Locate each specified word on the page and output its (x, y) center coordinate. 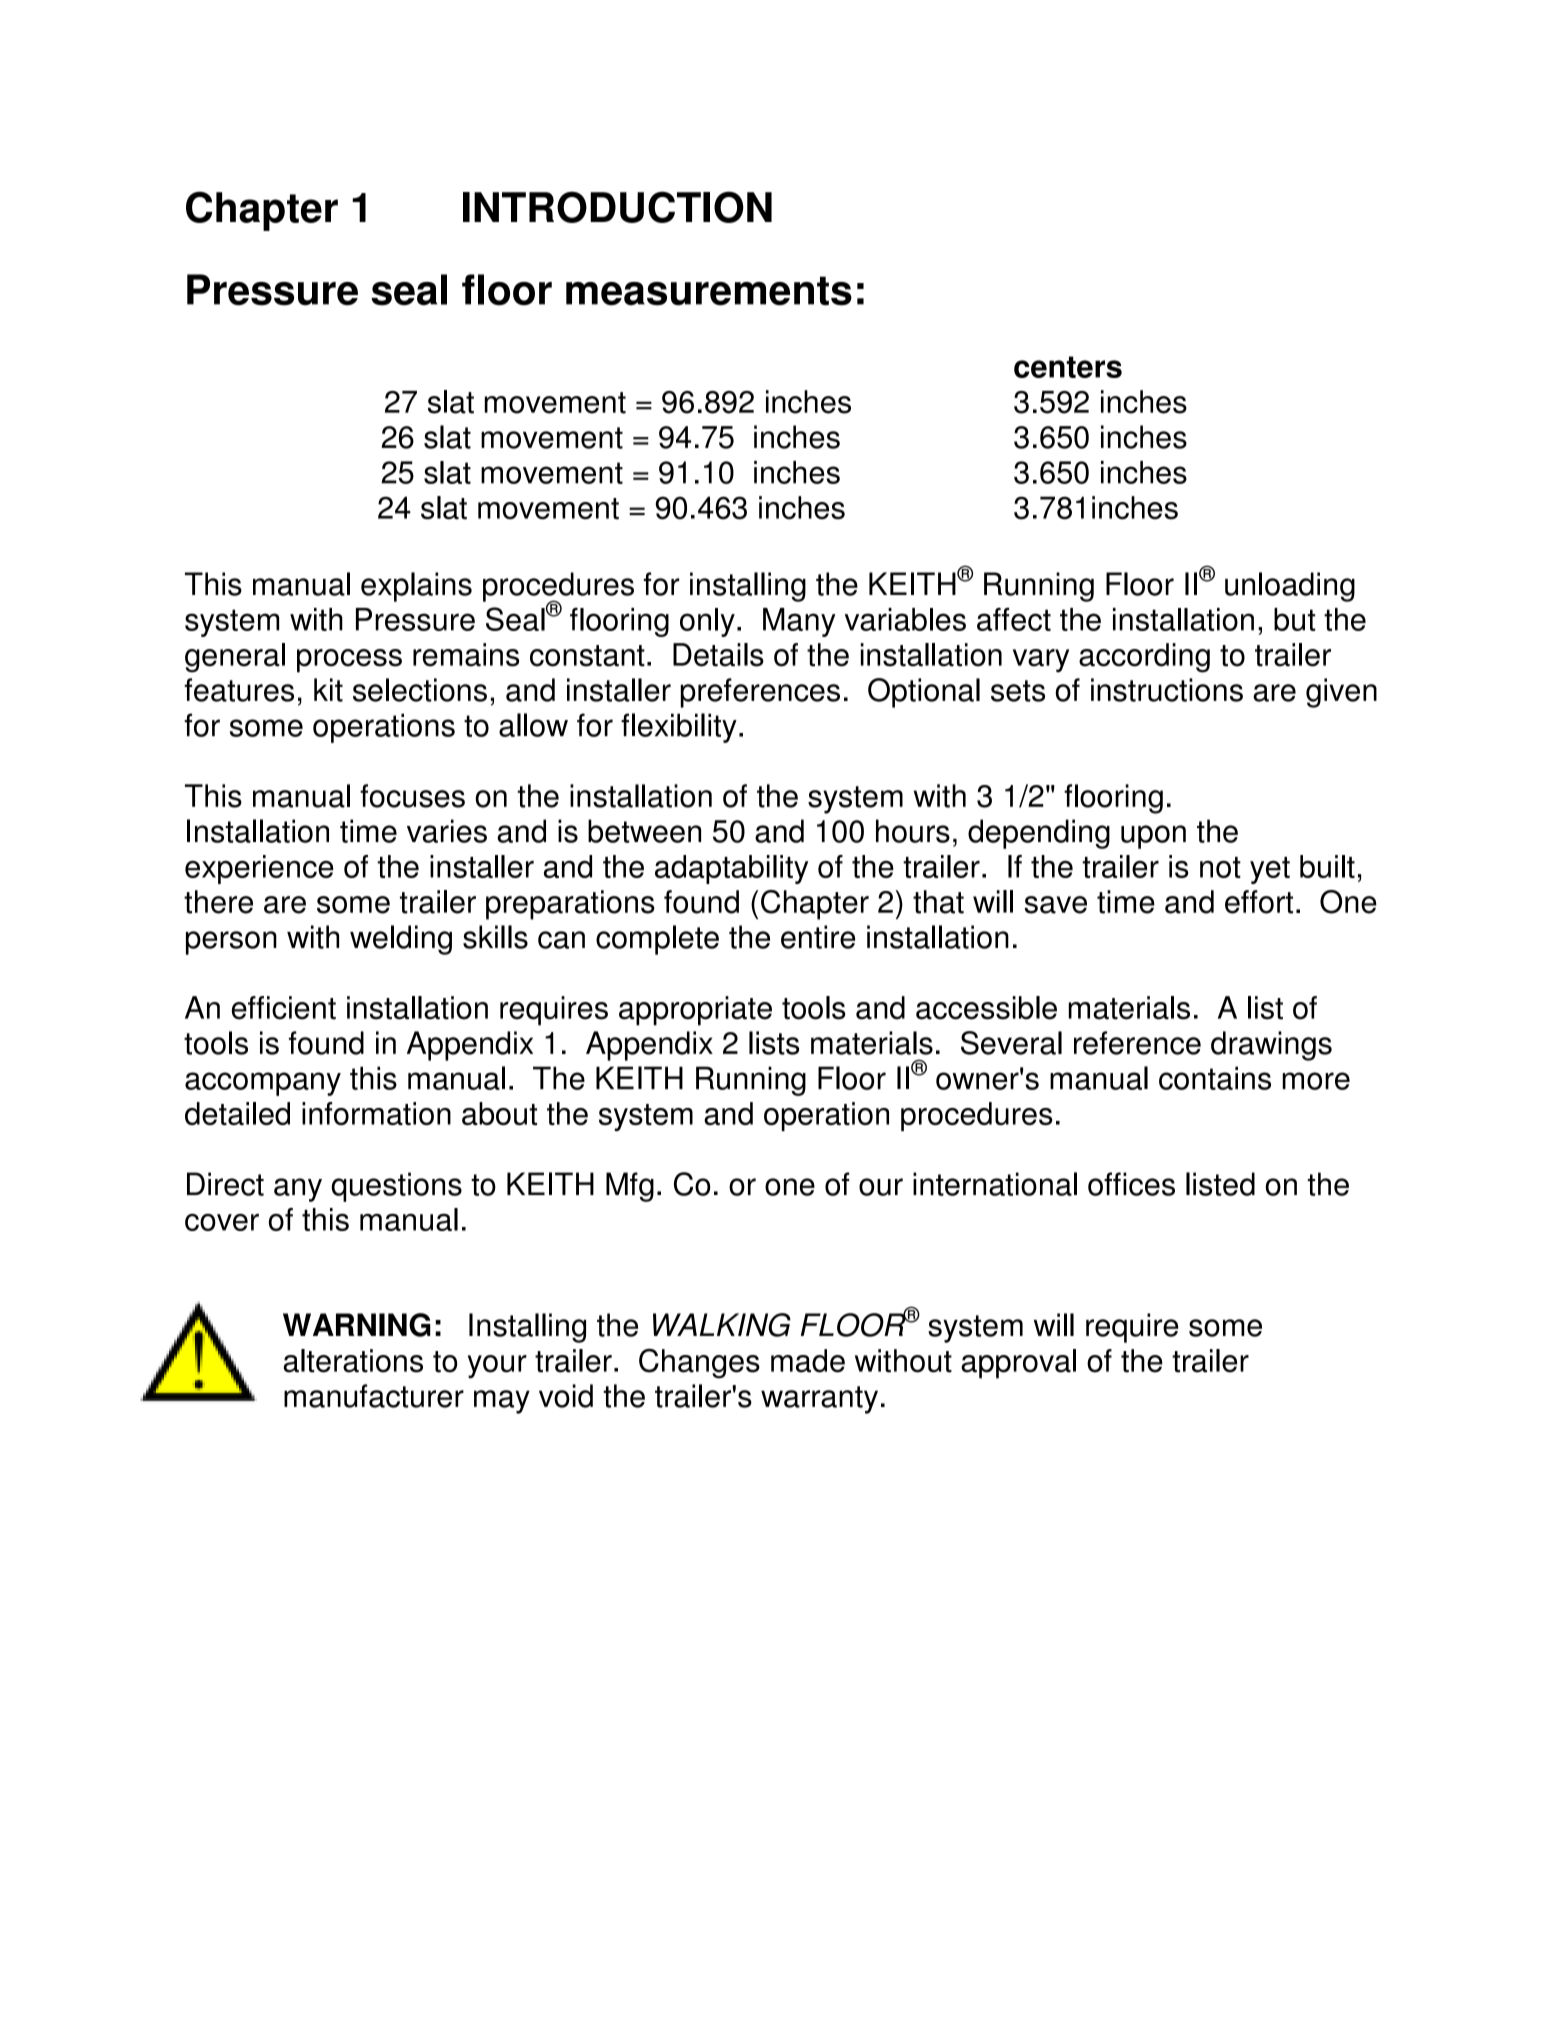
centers (1068, 367)
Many (799, 622)
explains (416, 587)
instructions (1167, 690)
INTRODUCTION (617, 207)
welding (401, 940)
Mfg (630, 1187)
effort (1259, 902)
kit (328, 690)
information (376, 1113)
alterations (353, 1361)
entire (818, 937)
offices (1131, 1184)
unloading (1290, 587)
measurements (709, 291)
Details (718, 655)
